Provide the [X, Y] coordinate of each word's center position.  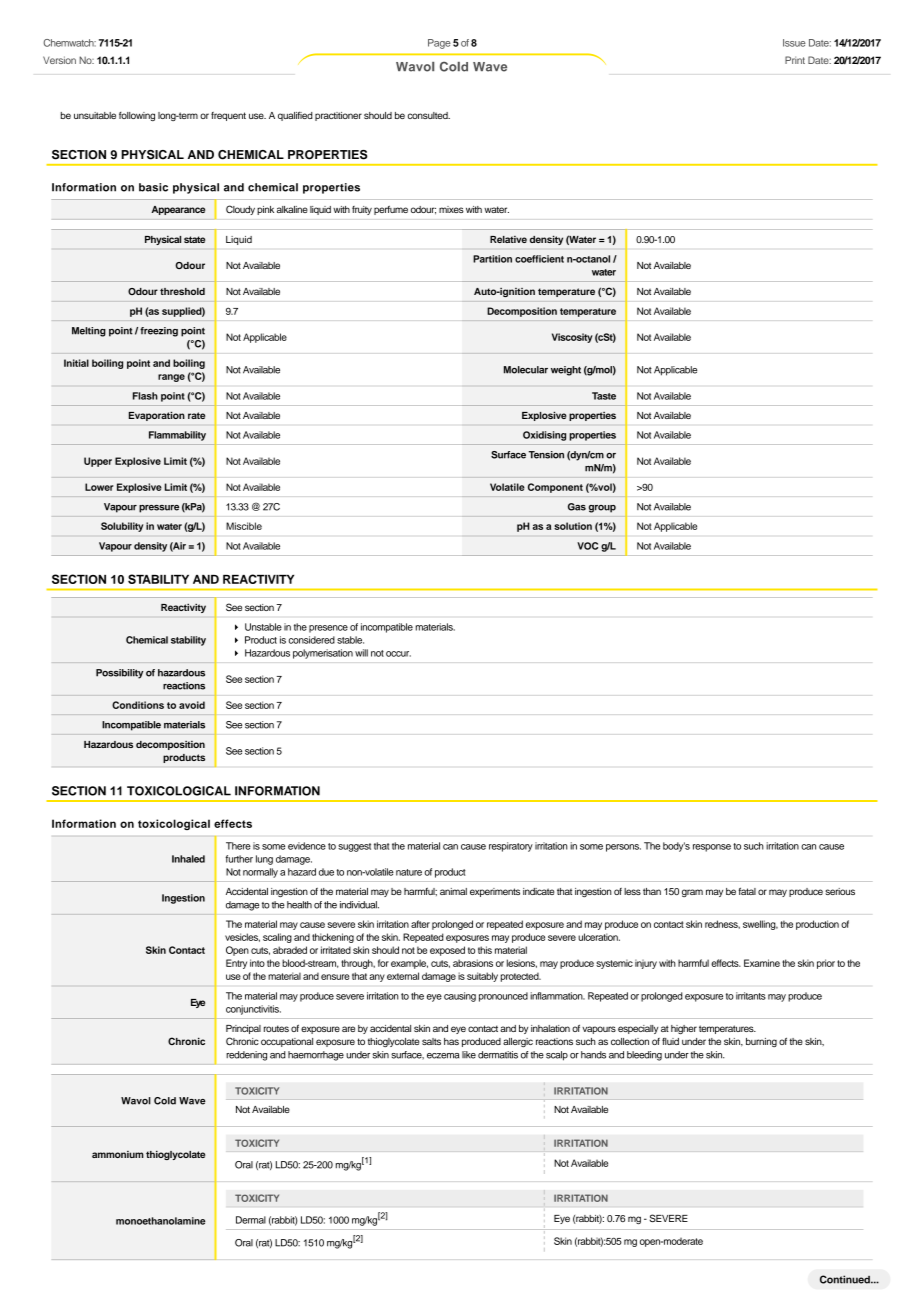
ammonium [118, 1154]
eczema [443, 1056]
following [137, 116]
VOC [587, 546]
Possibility [119, 674]
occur [398, 654]
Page [439, 44]
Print [795, 60]
